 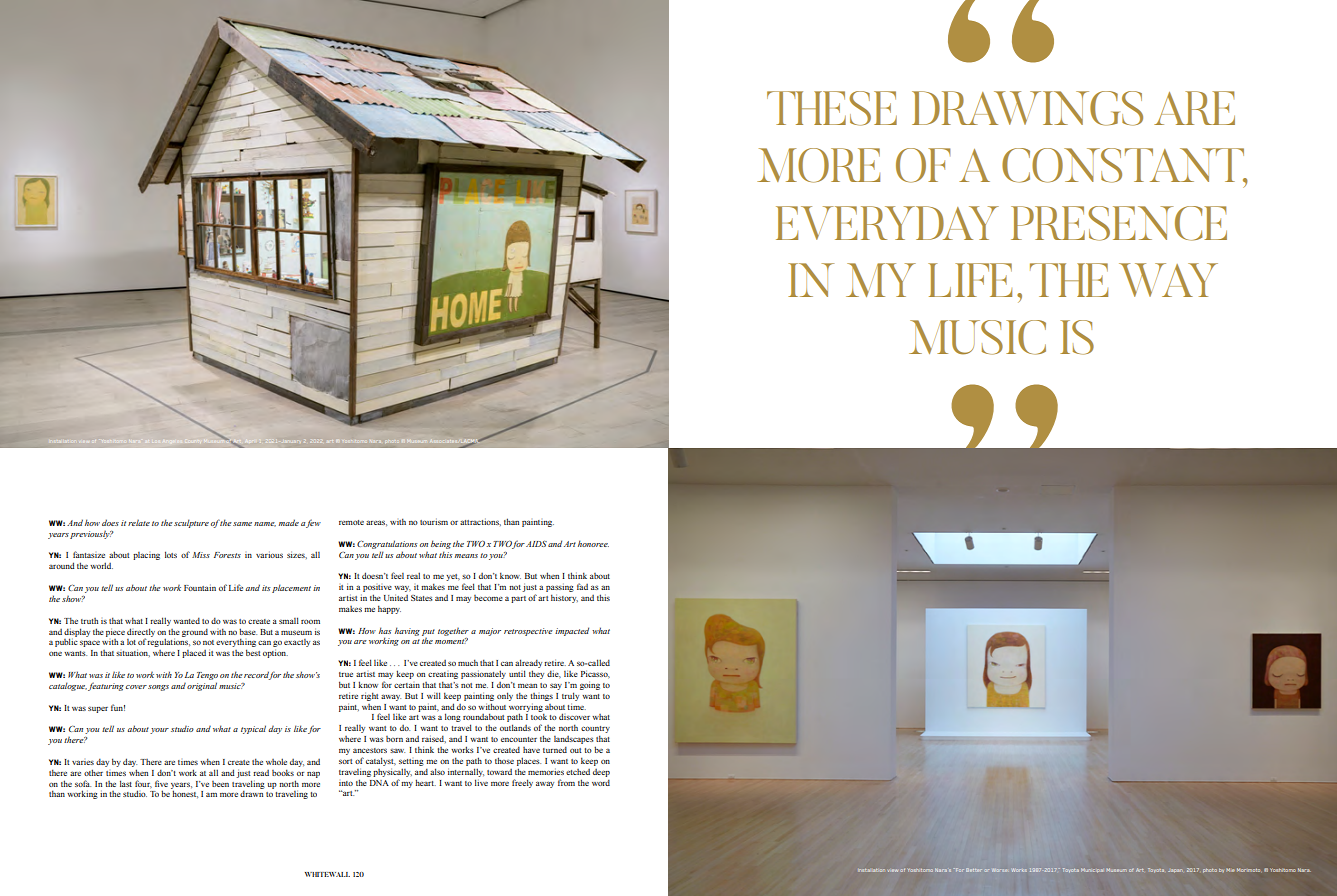 What do you see at coordinates (195, 633) in the screenshot?
I see `ground` at bounding box center [195, 633].
